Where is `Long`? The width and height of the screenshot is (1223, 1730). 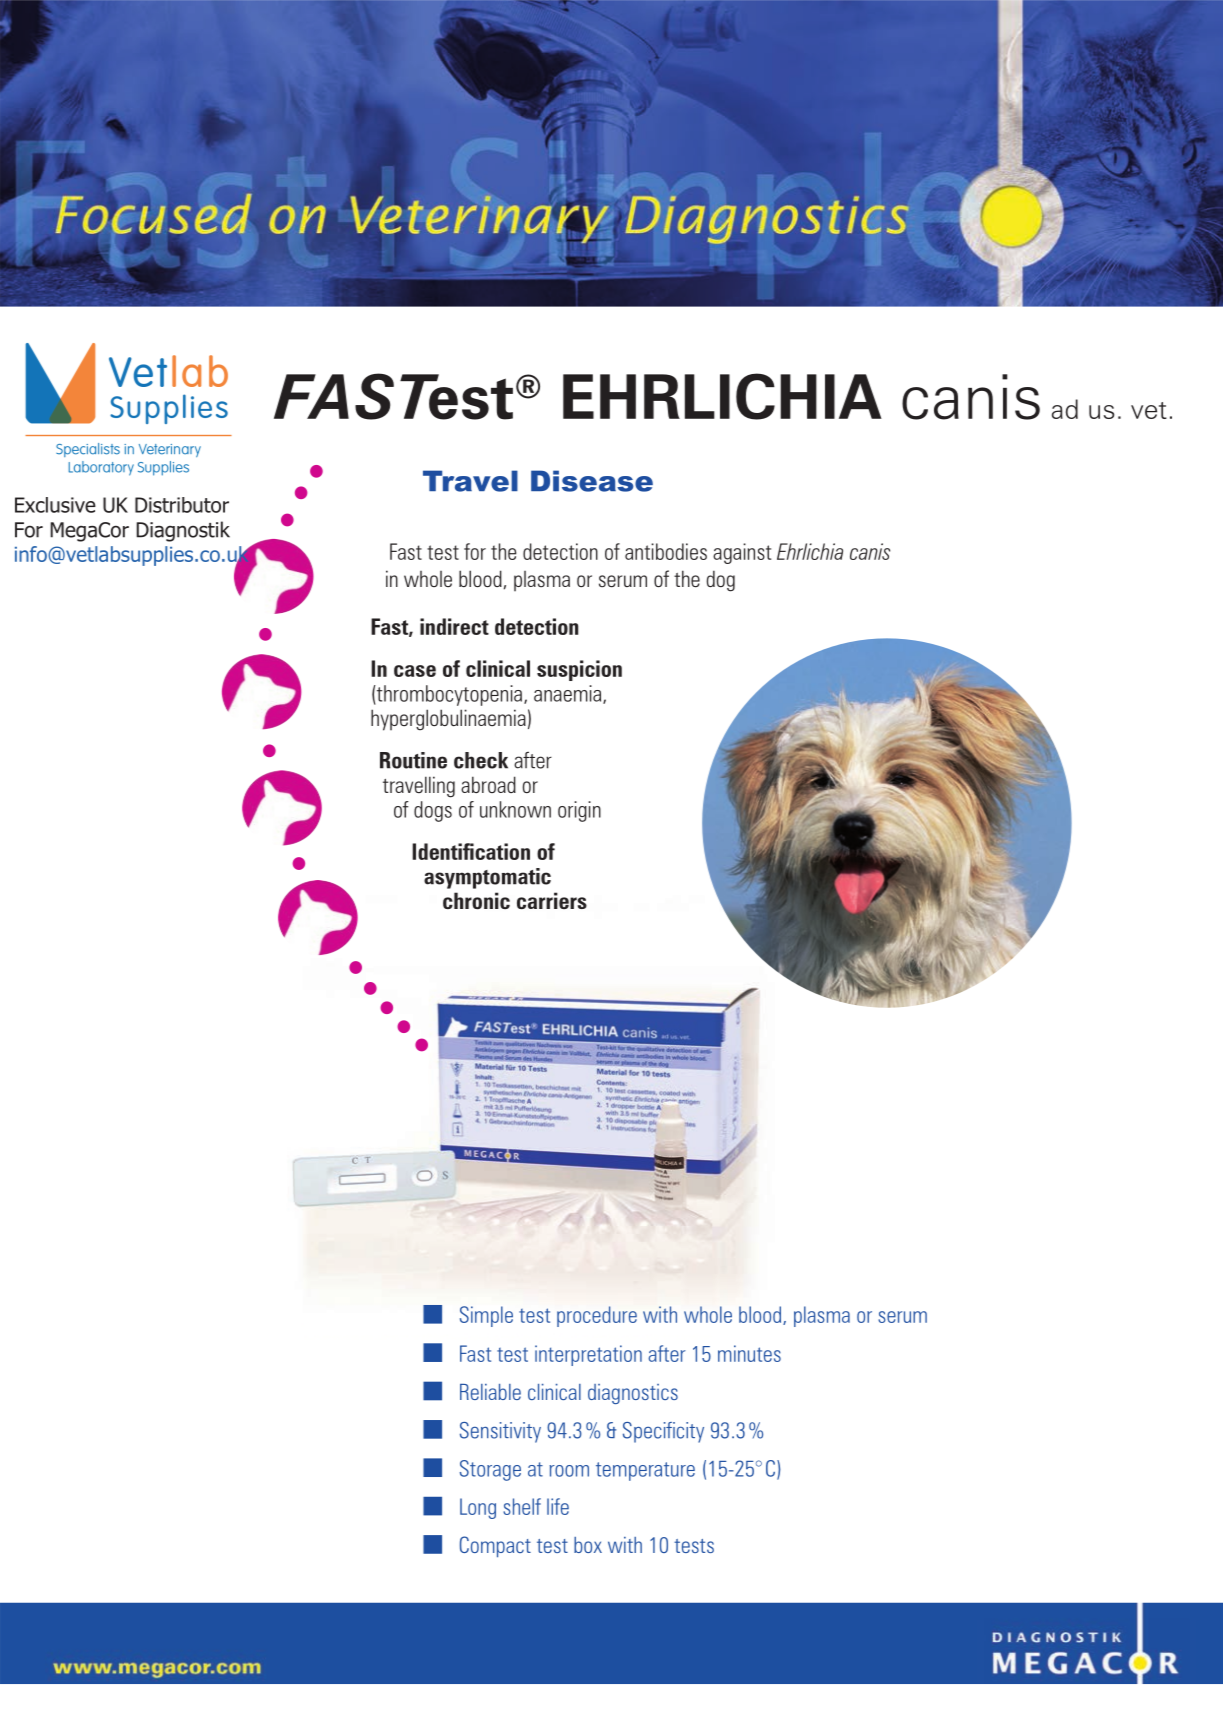
Long is located at coordinates (478, 1508).
